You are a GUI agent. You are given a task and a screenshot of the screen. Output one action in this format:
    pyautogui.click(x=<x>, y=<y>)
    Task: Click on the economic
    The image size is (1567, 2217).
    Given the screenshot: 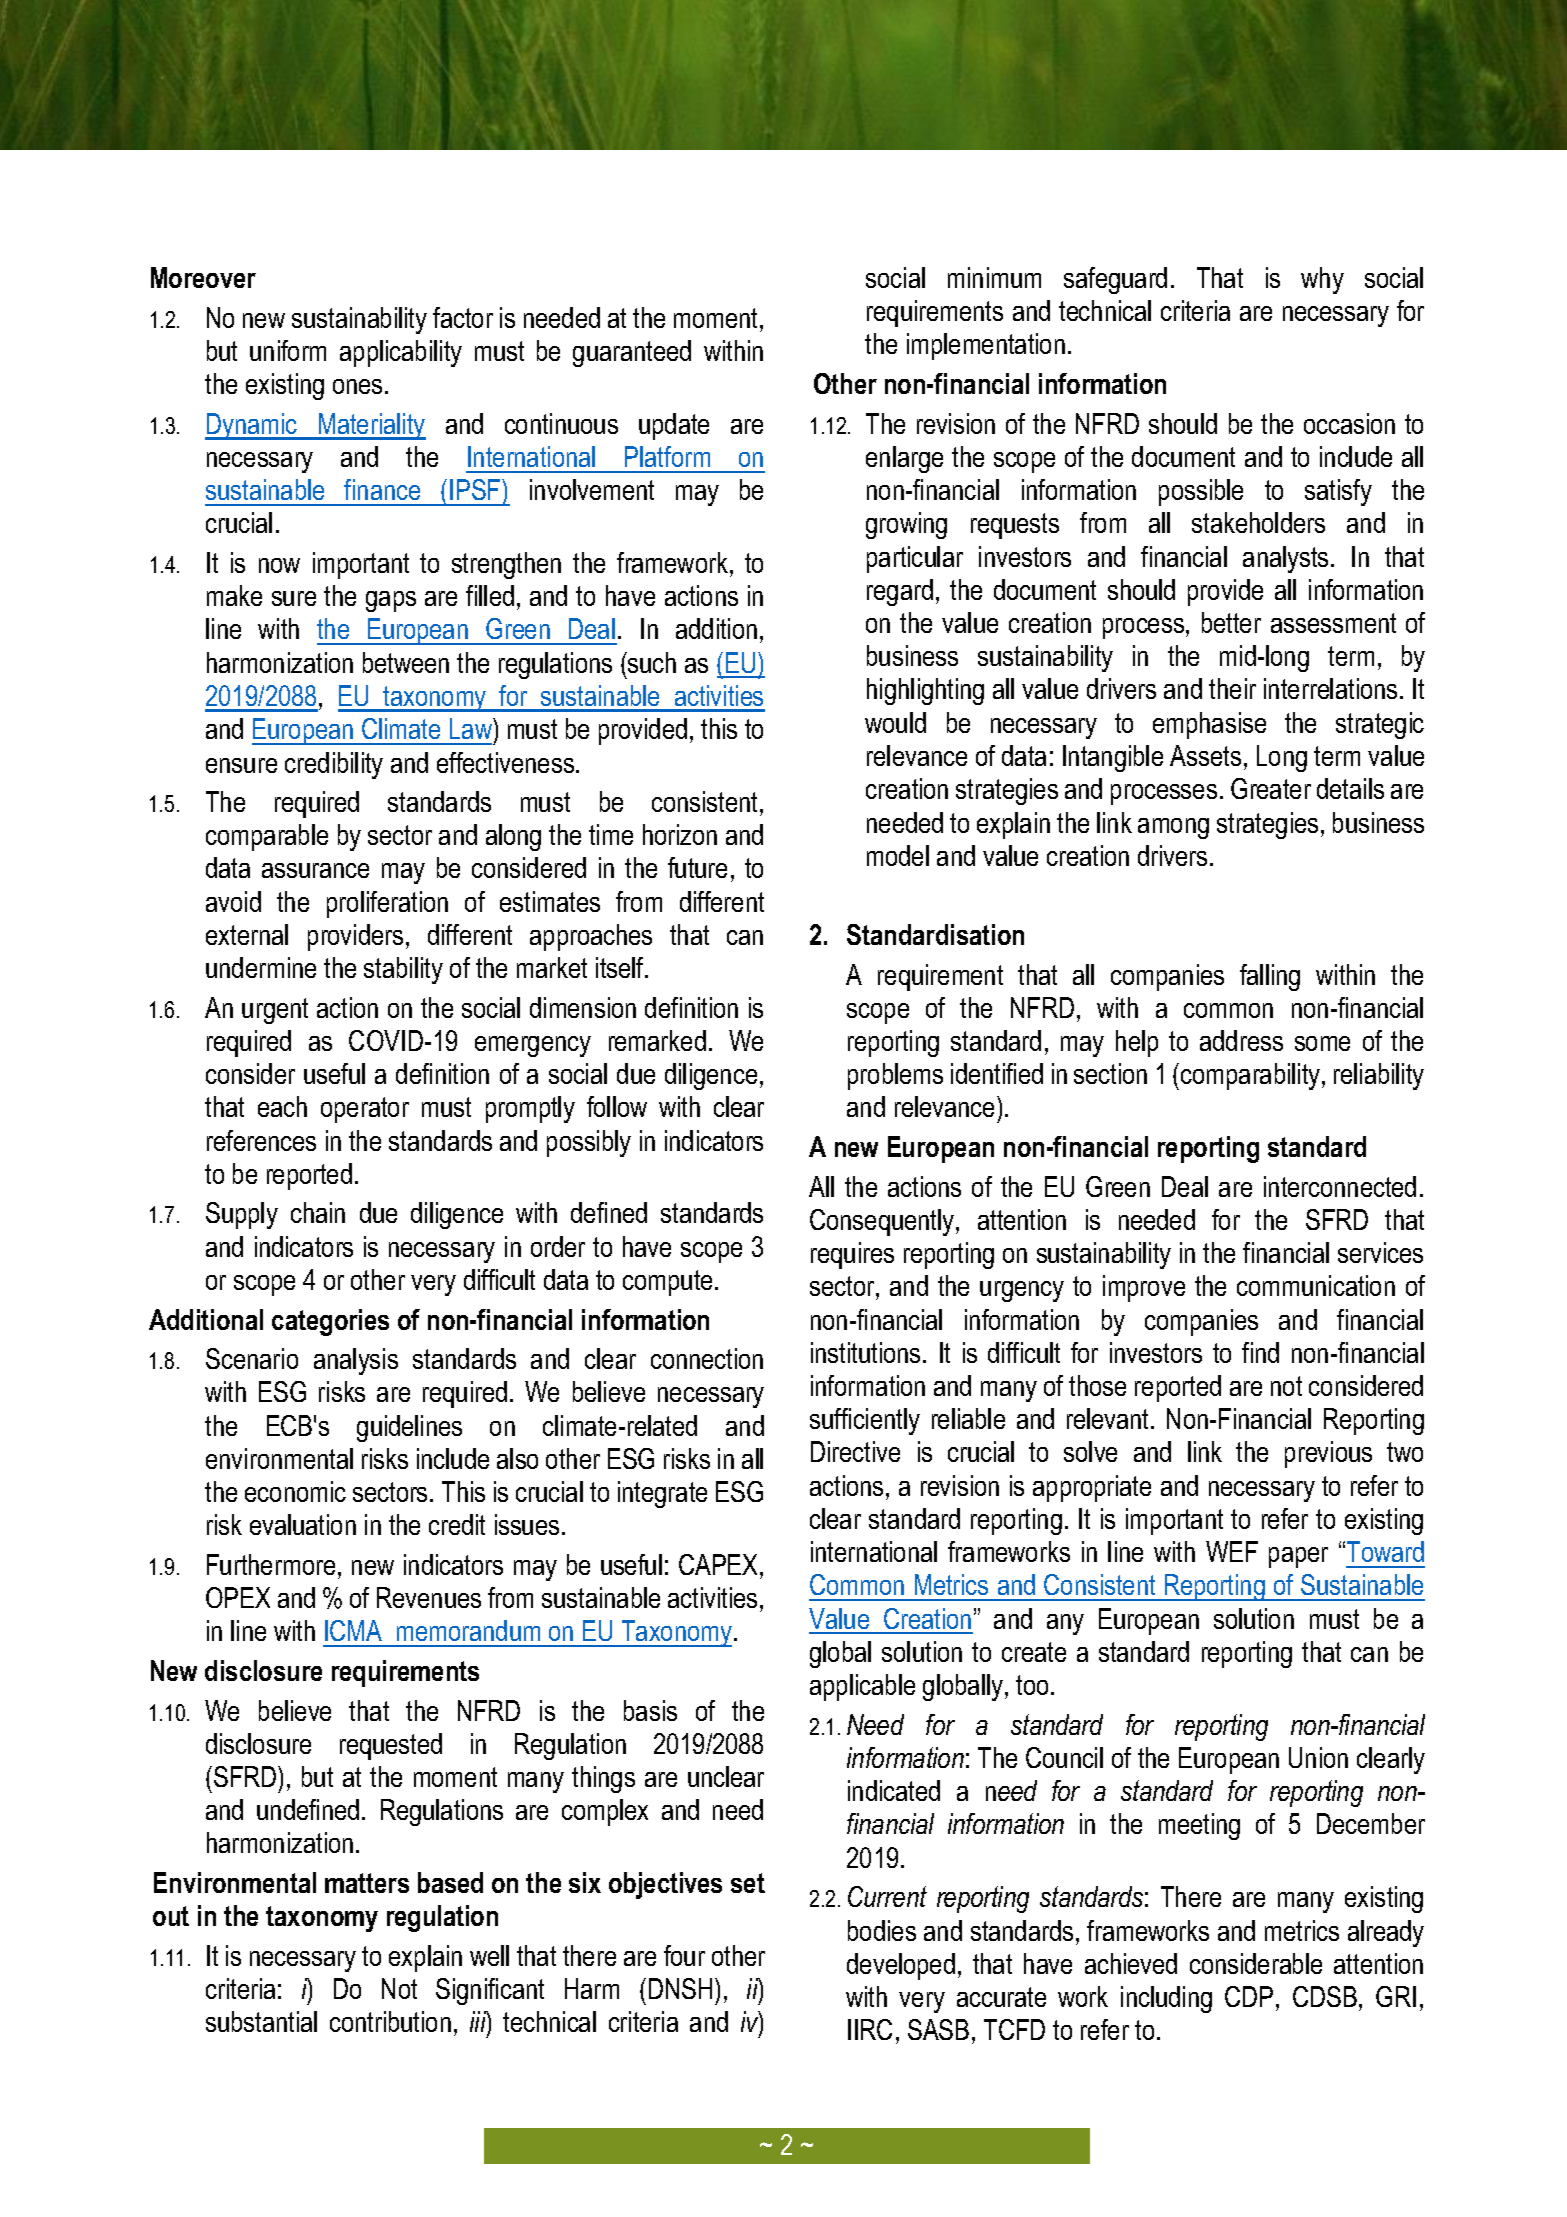 What is the action you would take?
    pyautogui.click(x=295, y=1491)
